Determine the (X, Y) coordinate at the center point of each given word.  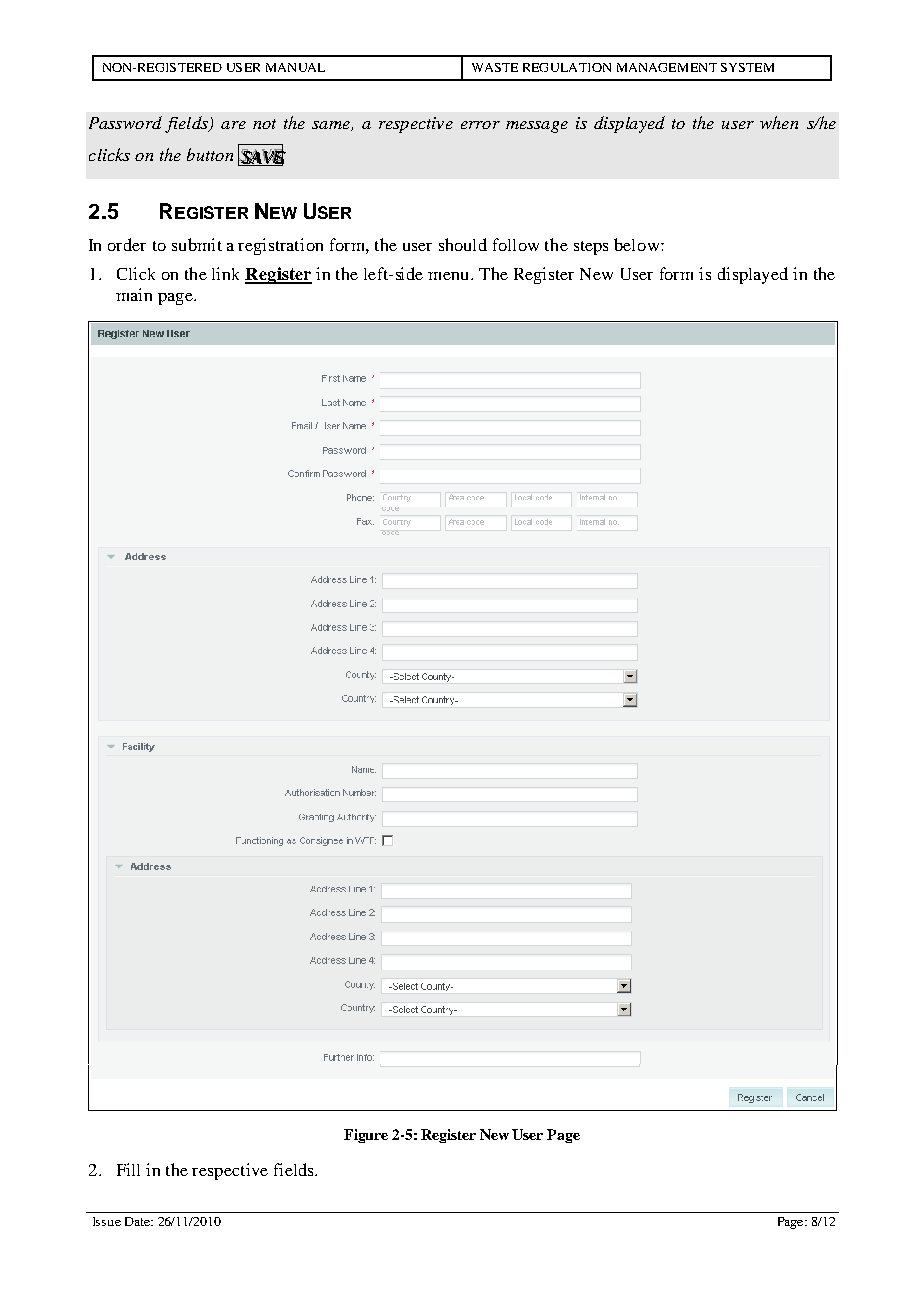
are (233, 125)
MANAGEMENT (667, 67)
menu (450, 276)
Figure (366, 1136)
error (480, 125)
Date (138, 1221)
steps (591, 248)
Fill (128, 1169)
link (225, 273)
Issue (107, 1221)
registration (280, 246)
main (134, 294)
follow (516, 244)
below (638, 244)
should (463, 244)
